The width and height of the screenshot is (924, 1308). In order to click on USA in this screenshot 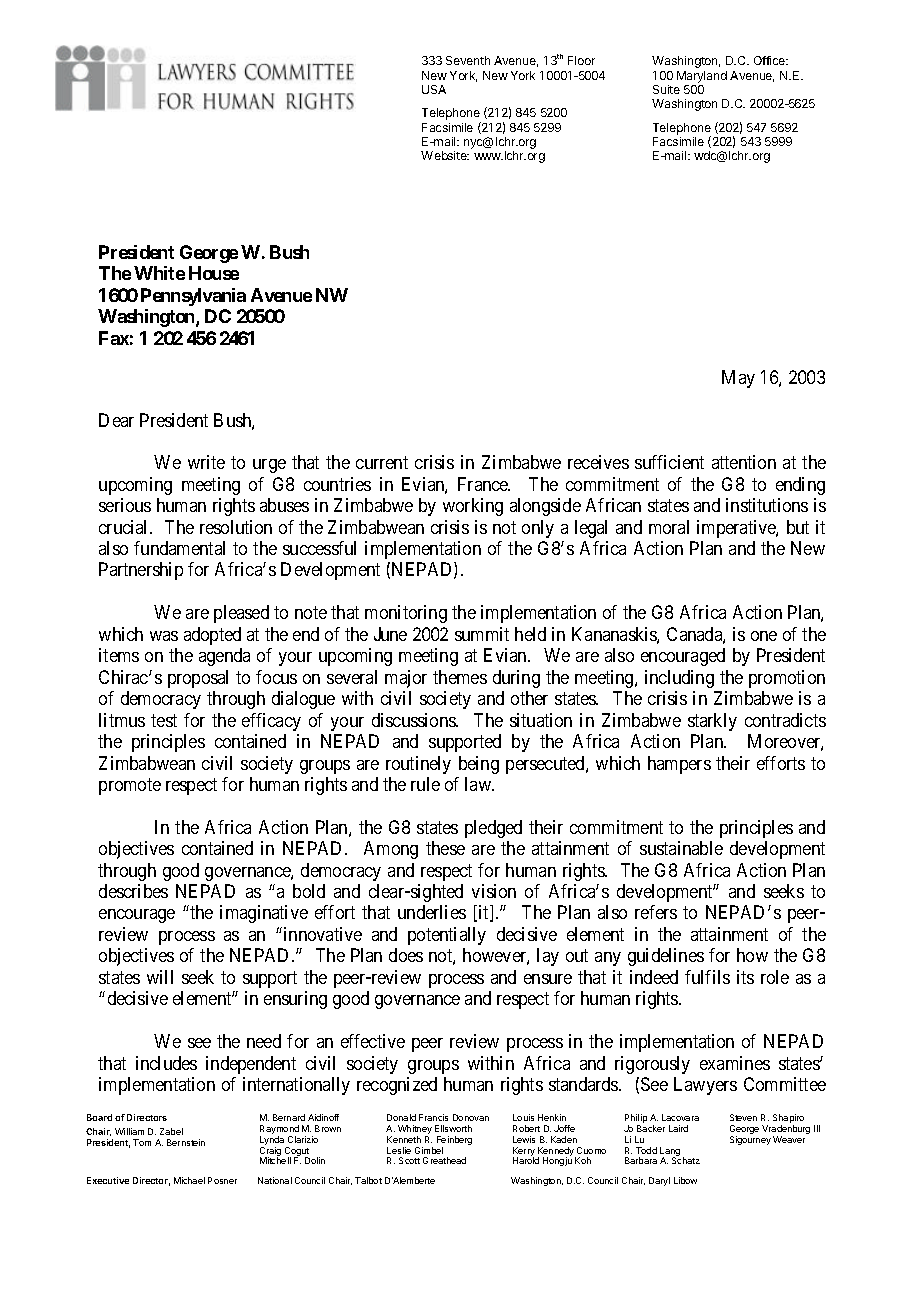, I will do `click(434, 89)`.
